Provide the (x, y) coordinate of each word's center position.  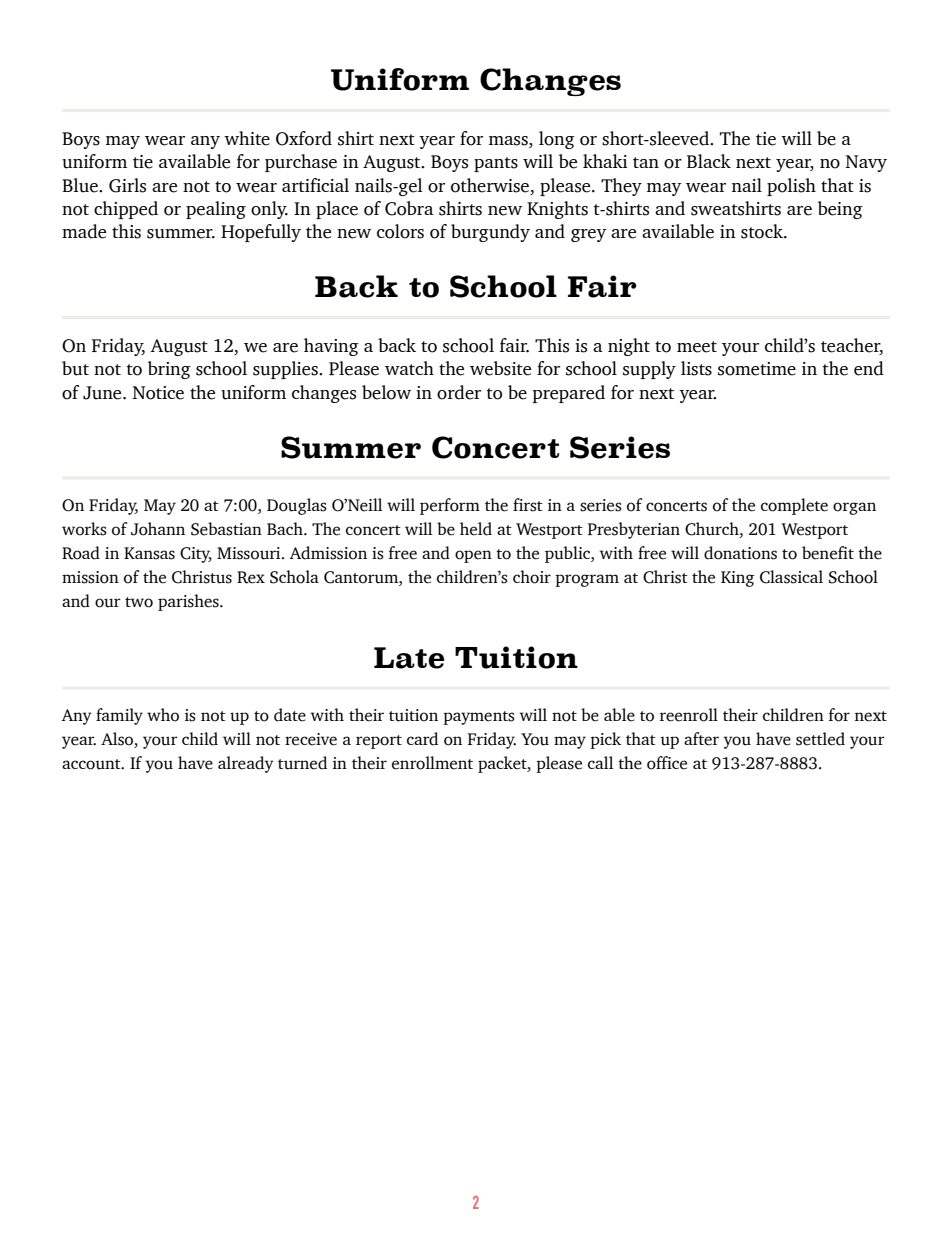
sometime (757, 369)
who (163, 715)
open (473, 556)
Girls (127, 185)
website (500, 368)
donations (740, 553)
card (422, 739)
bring (169, 370)
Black (709, 161)
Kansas (149, 553)
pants (496, 164)
